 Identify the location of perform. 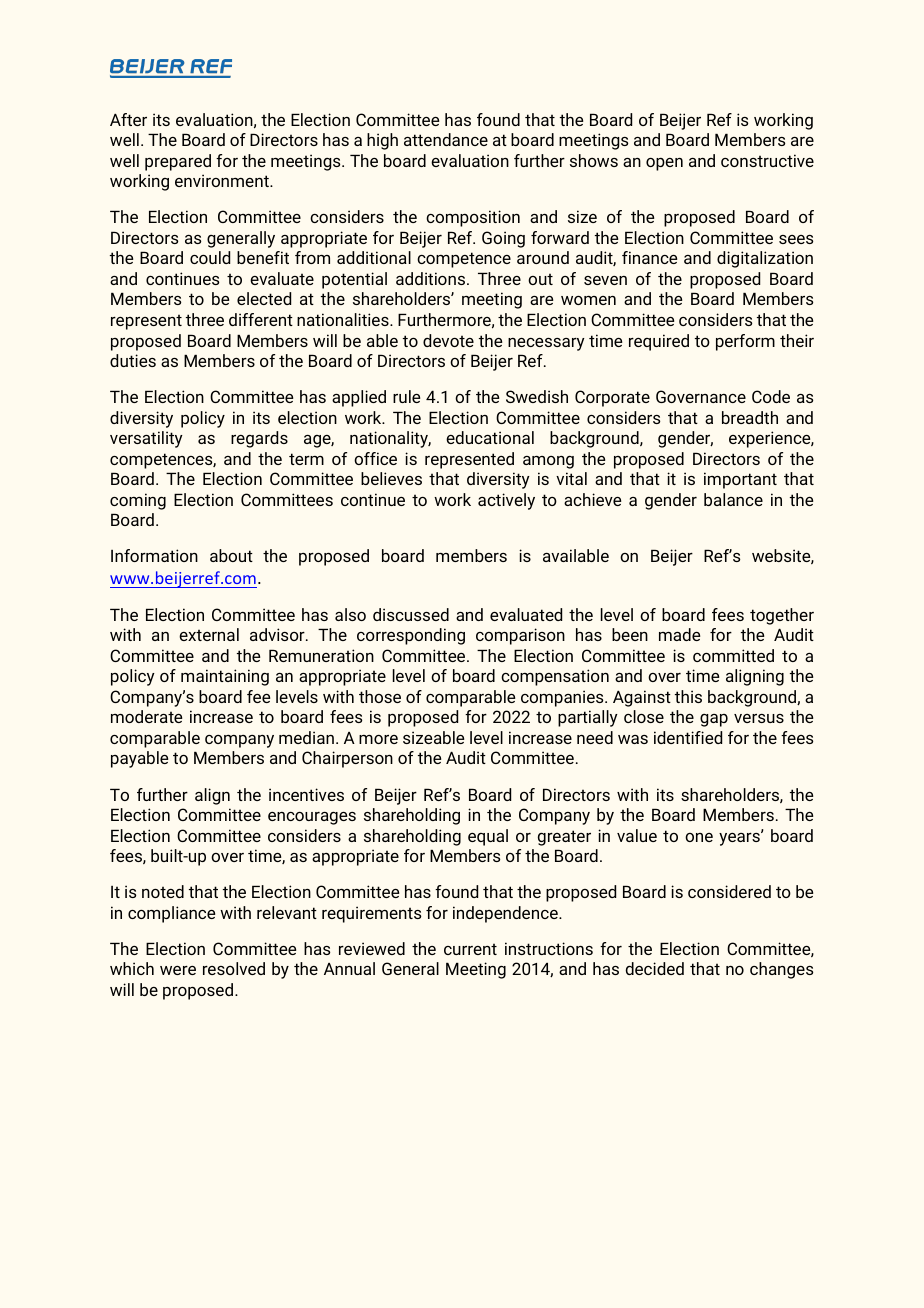
(745, 342).
